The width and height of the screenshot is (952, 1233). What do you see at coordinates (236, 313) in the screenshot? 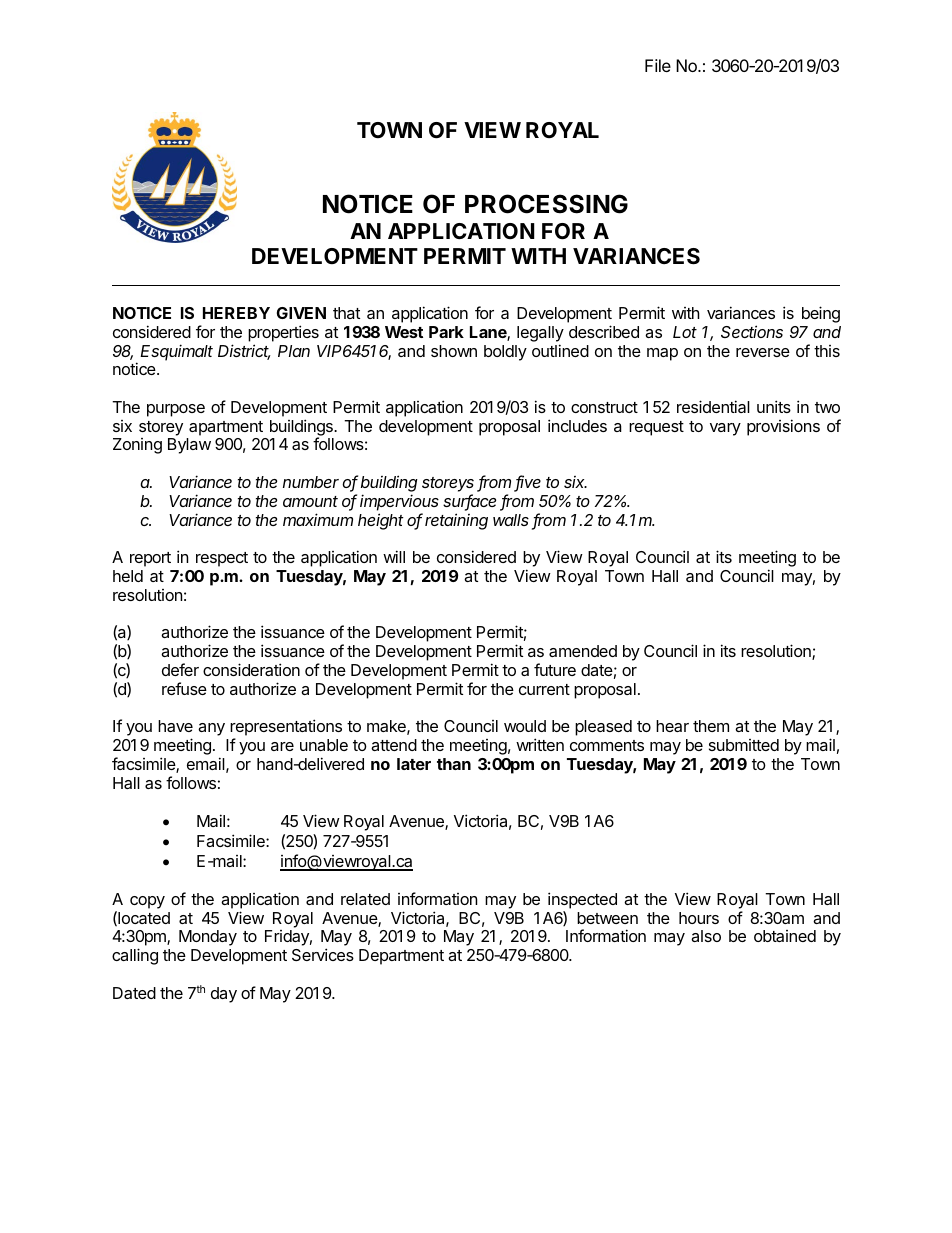
I see `HEREBY` at bounding box center [236, 313].
